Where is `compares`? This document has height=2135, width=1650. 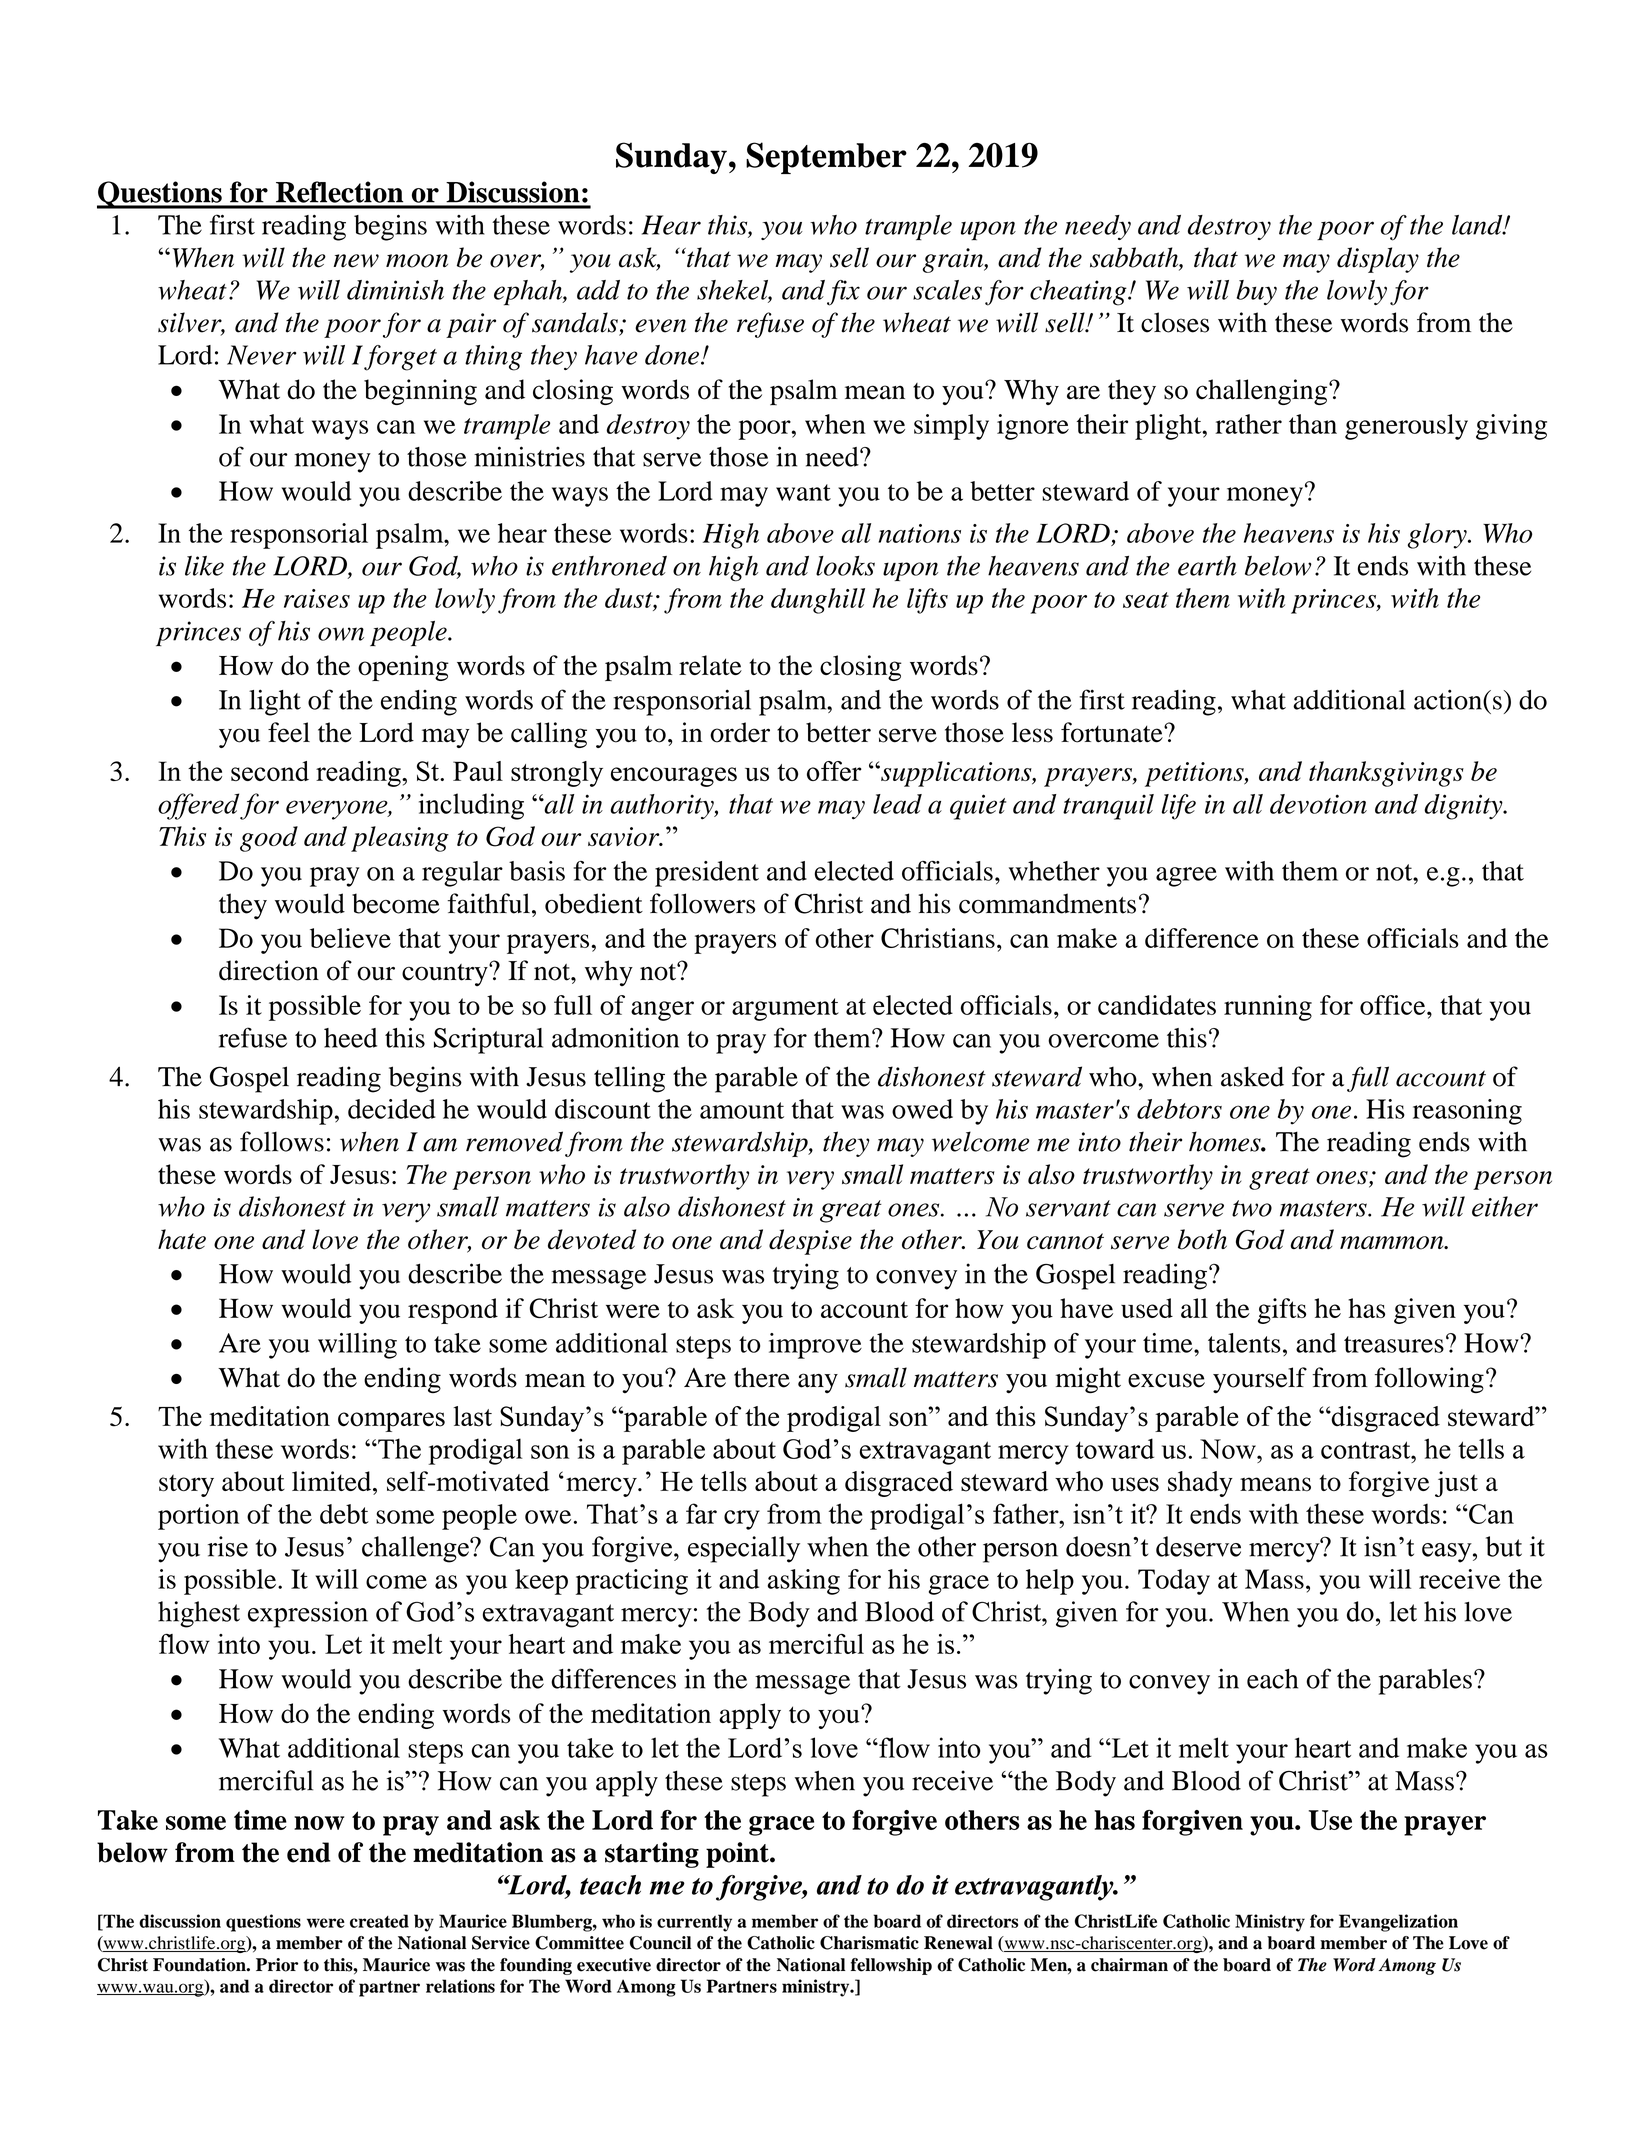 compares is located at coordinates (391, 1422).
